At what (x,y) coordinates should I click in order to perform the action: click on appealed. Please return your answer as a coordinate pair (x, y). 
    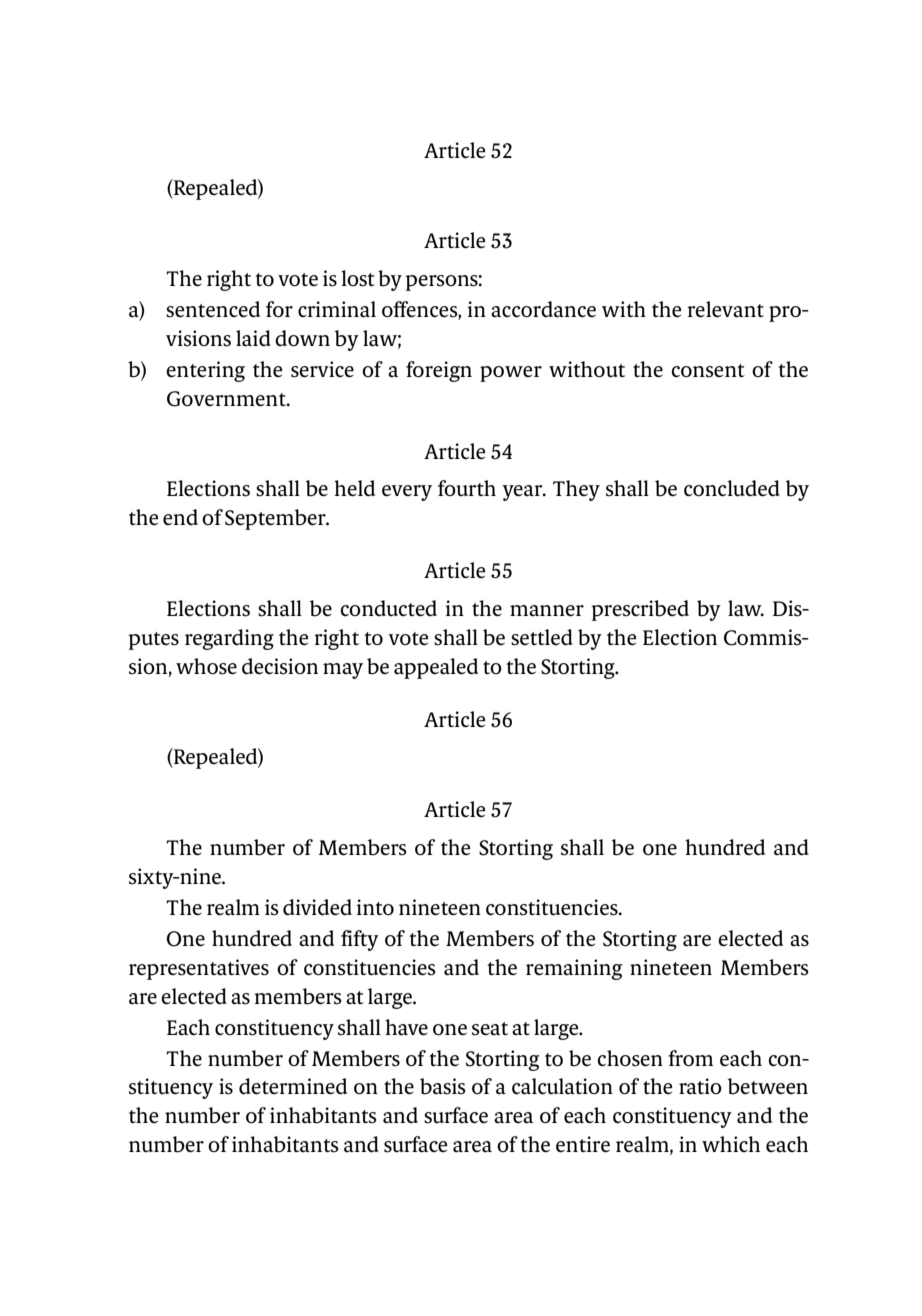
    Looking at the image, I should click on (436, 668).
